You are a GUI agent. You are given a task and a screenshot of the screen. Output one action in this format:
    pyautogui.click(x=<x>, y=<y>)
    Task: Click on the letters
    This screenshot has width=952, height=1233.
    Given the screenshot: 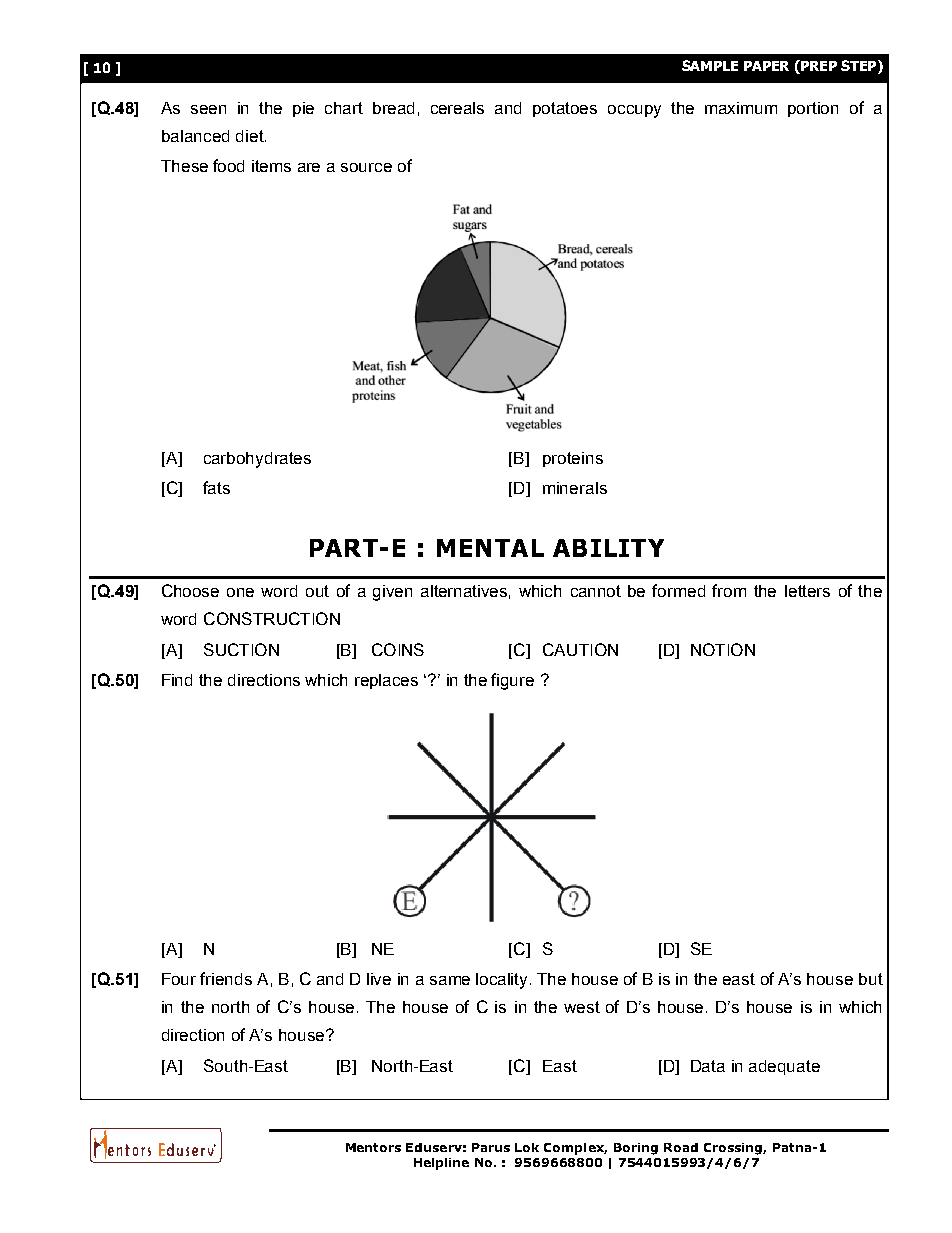 What is the action you would take?
    pyautogui.click(x=807, y=591)
